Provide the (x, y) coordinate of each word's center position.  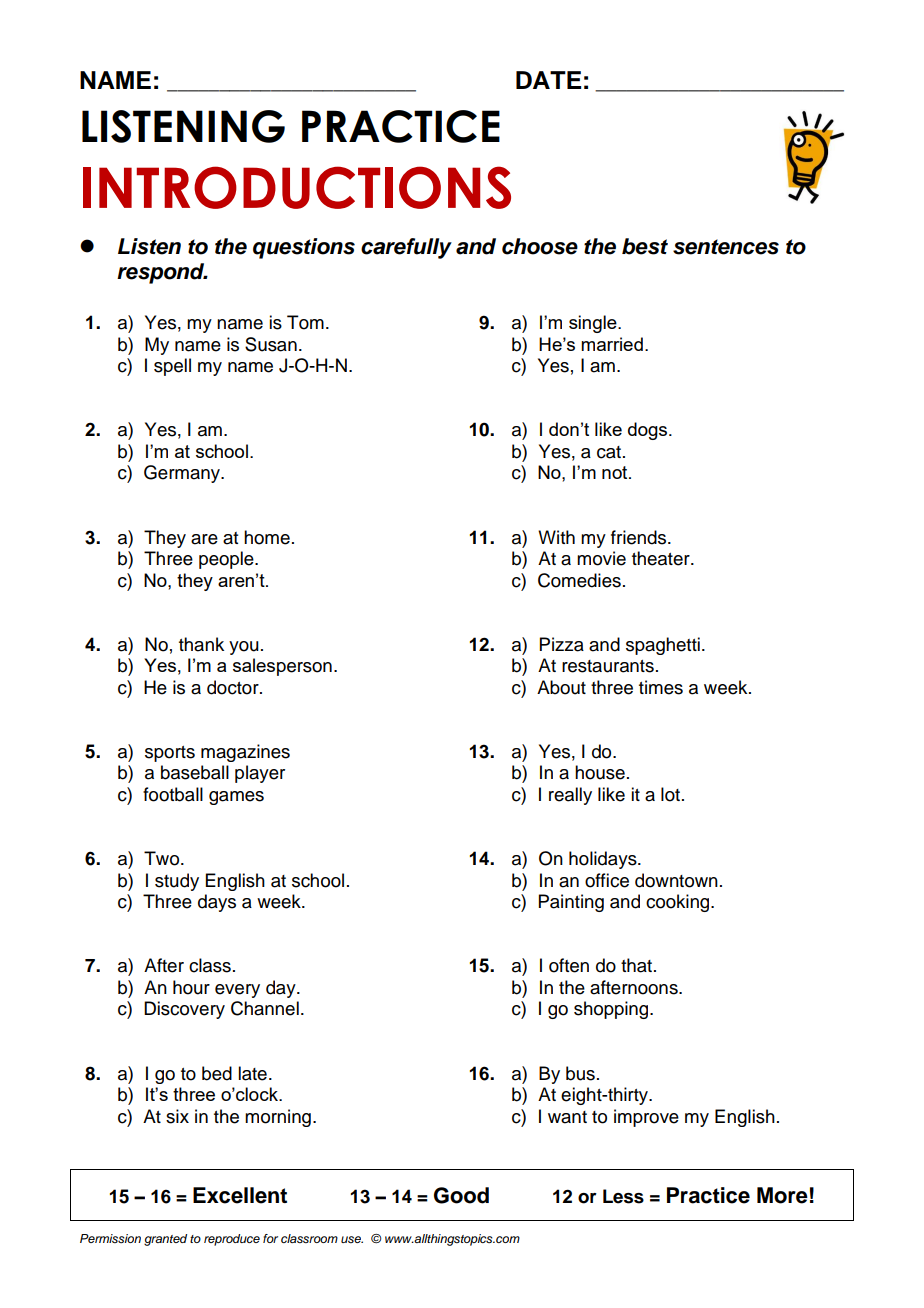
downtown (676, 880)
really (570, 796)
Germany (183, 474)
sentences (726, 247)
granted (165, 1240)
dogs (649, 431)
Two (163, 858)
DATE (548, 80)
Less (623, 1196)
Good (461, 1195)
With (556, 537)
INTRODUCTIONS (297, 187)
